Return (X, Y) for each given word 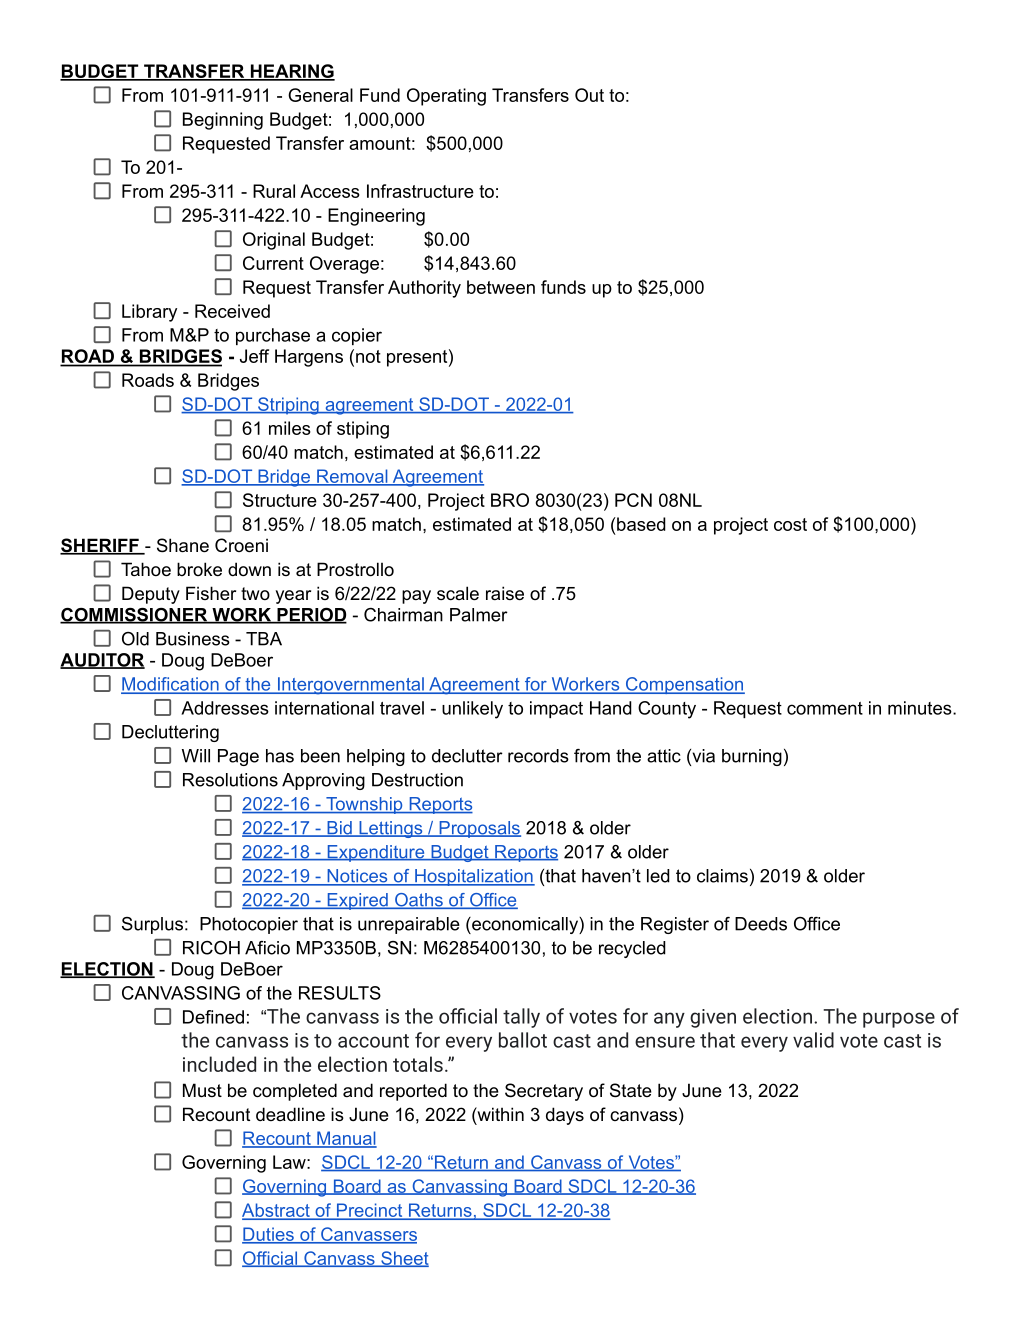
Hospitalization (474, 877)
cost (790, 524)
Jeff (254, 356)
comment (825, 708)
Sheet (404, 1259)
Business (193, 639)
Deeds (761, 924)
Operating (446, 97)
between (501, 287)
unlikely (472, 710)
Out (589, 95)
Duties (269, 1235)
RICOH (211, 948)
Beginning (223, 121)
